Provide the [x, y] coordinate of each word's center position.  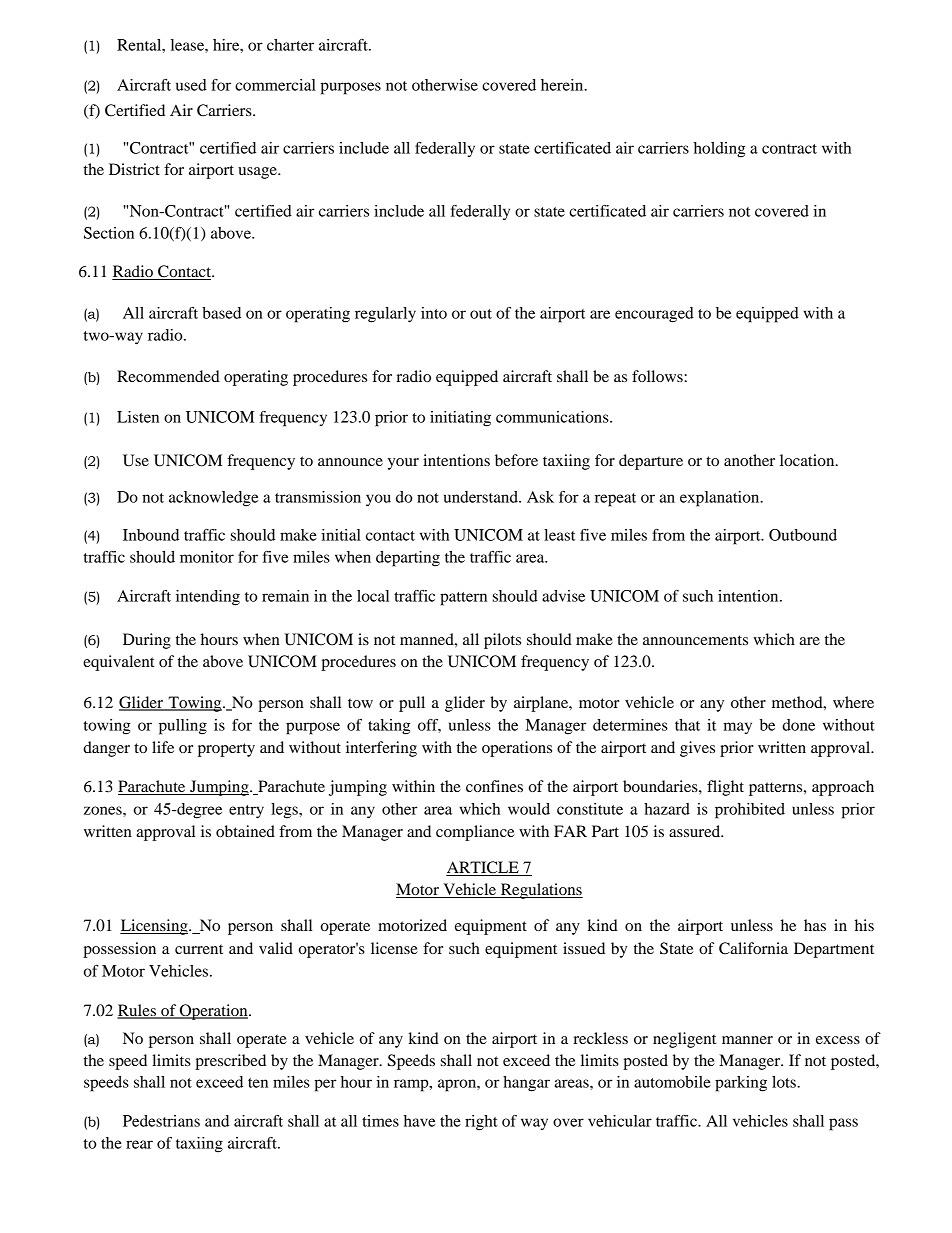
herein [563, 85]
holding [719, 150]
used [191, 85]
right [481, 1123]
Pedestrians [161, 1121]
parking [741, 1084]
